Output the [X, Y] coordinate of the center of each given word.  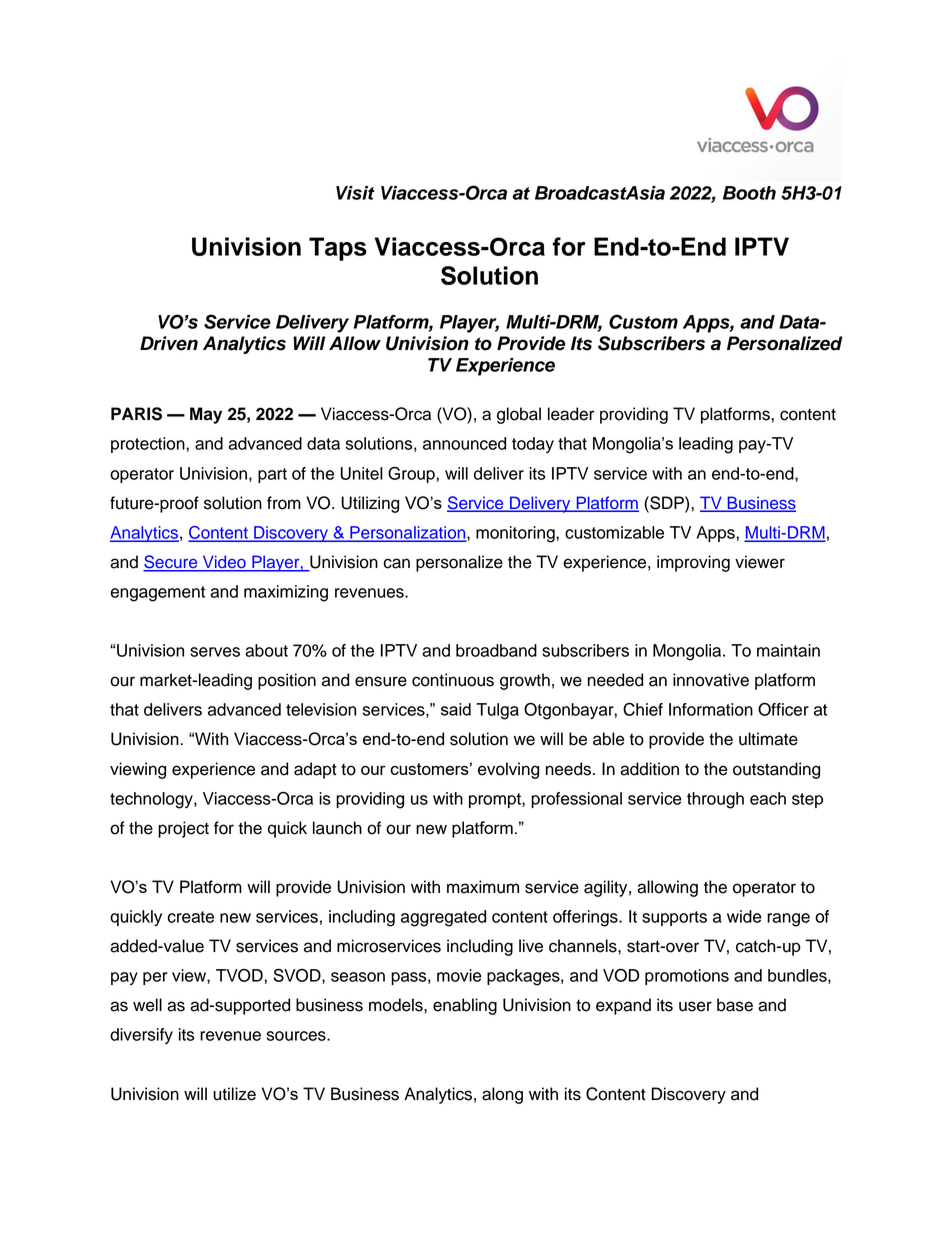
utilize [234, 1094]
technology [152, 800]
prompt [496, 800]
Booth [749, 193]
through [715, 800]
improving [693, 563]
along [502, 1095]
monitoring [516, 534]
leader [571, 414]
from [284, 503]
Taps [338, 249]
